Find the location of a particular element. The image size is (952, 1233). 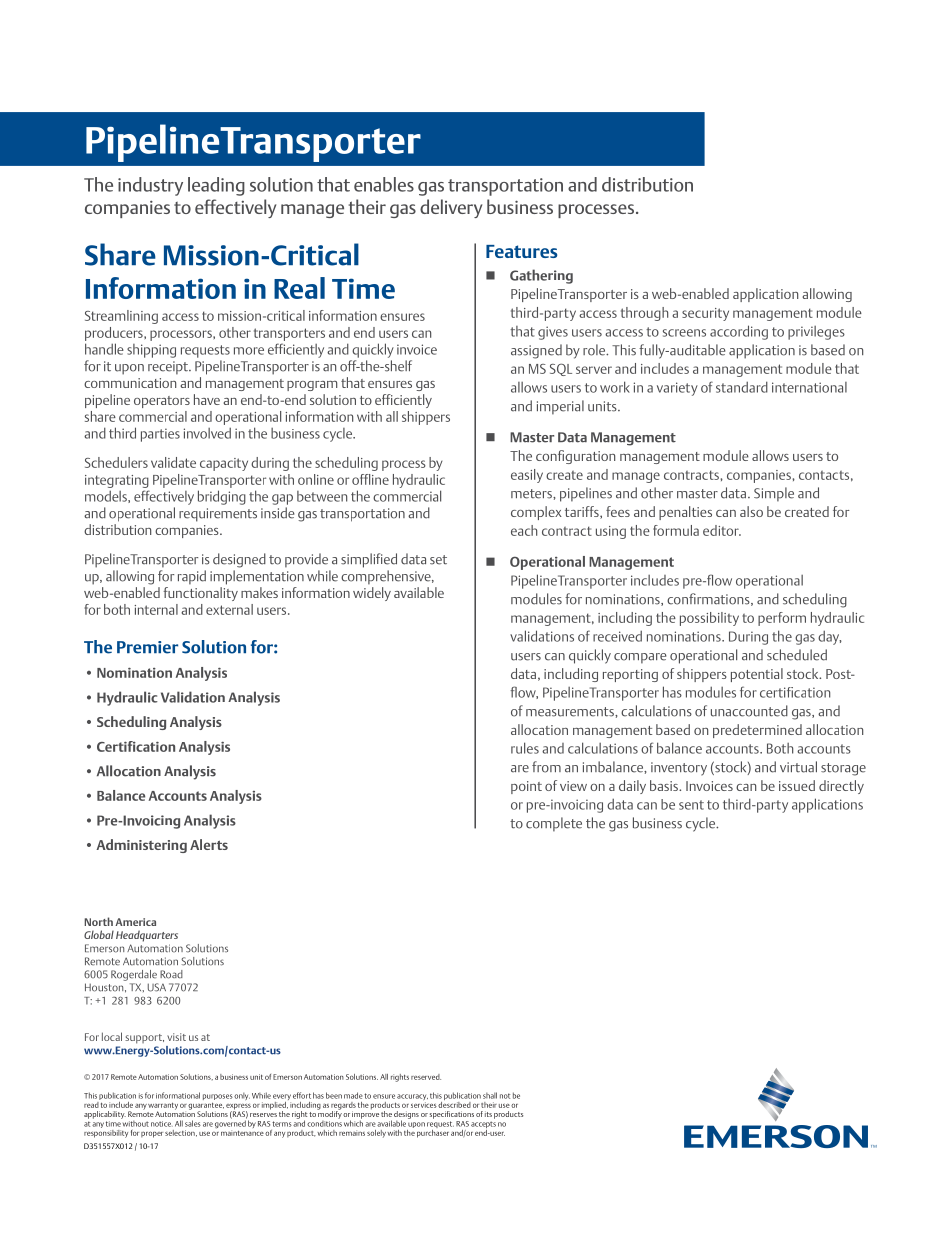

sales is located at coordinates (193, 1123).
